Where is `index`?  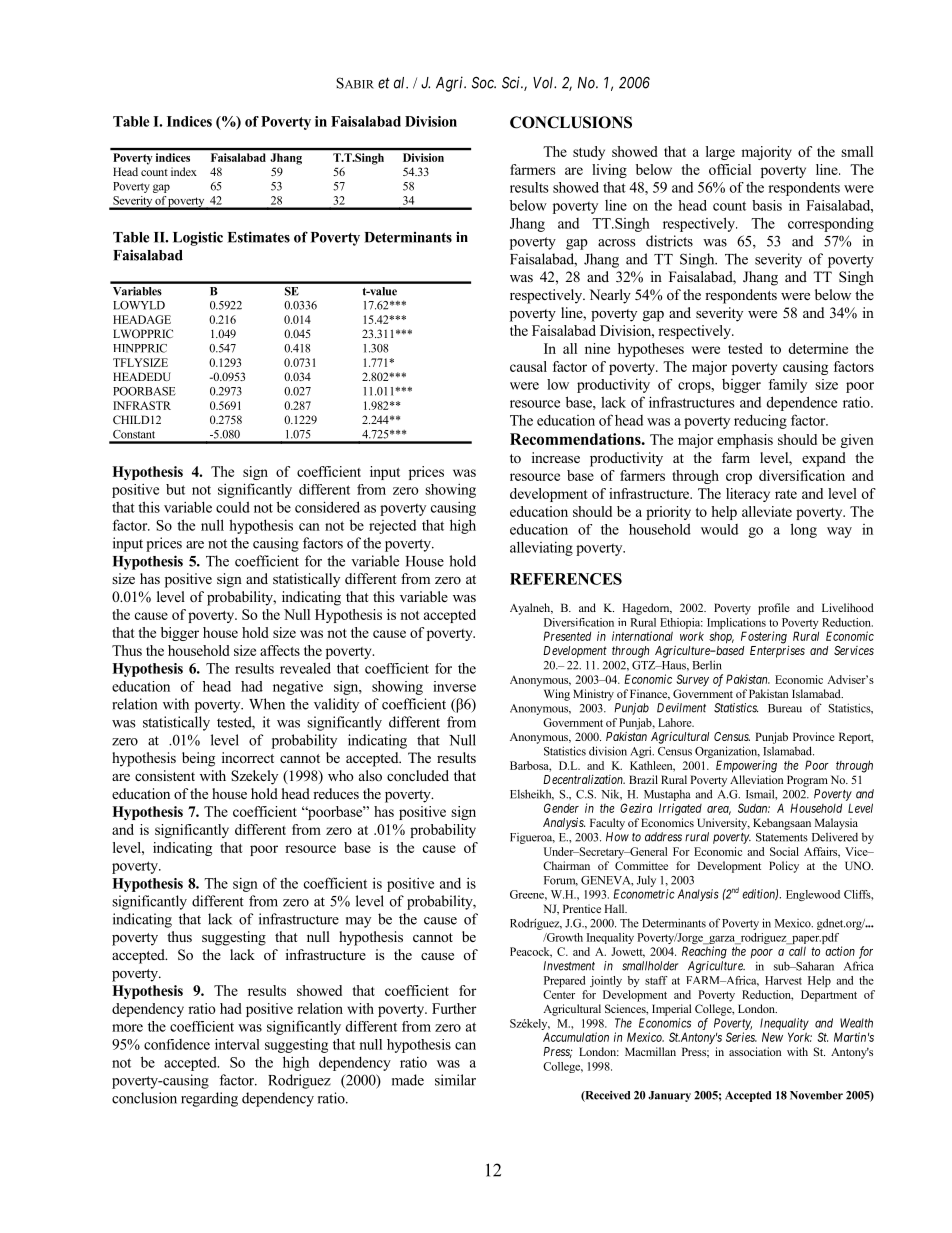
index is located at coordinates (184, 171).
